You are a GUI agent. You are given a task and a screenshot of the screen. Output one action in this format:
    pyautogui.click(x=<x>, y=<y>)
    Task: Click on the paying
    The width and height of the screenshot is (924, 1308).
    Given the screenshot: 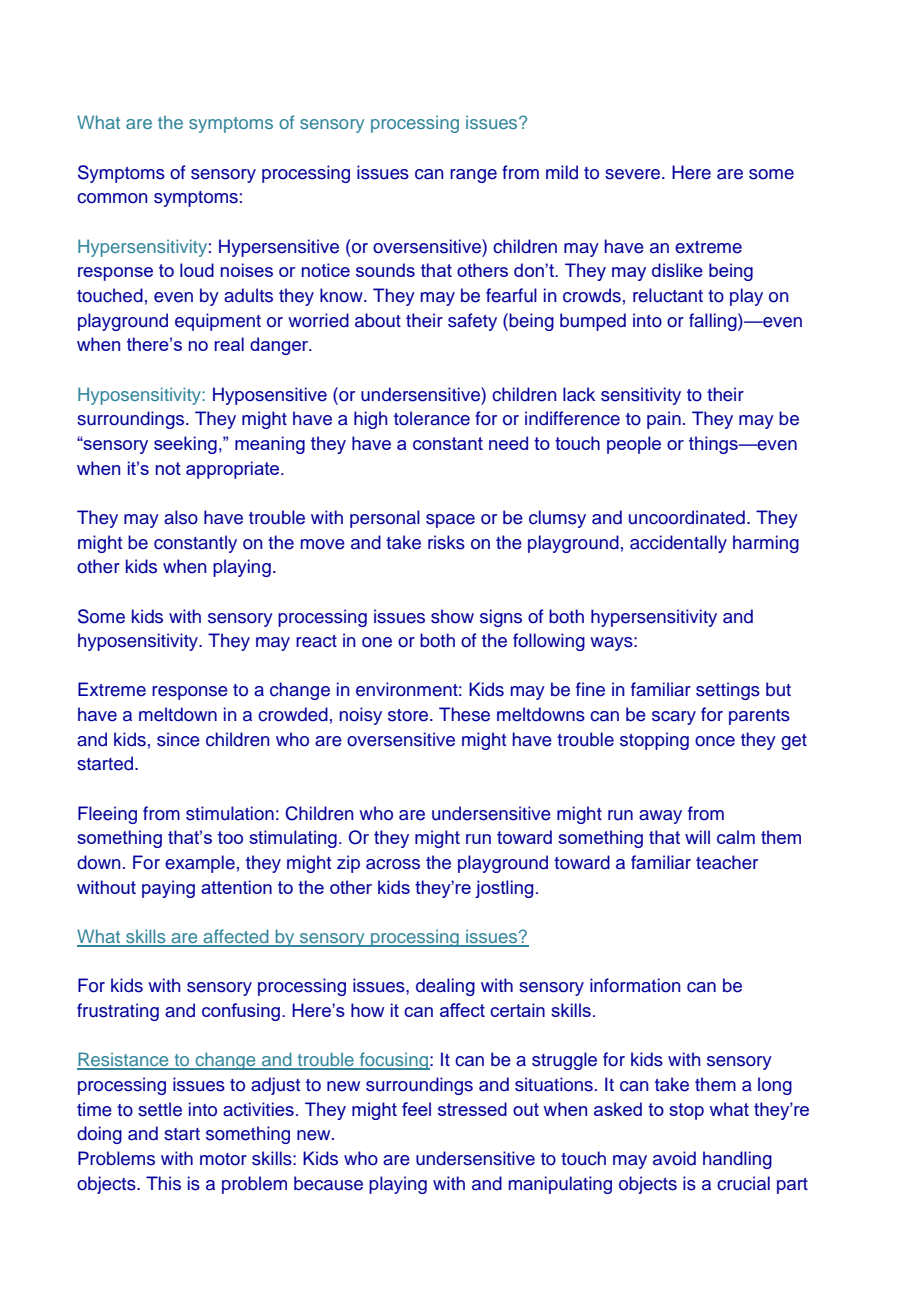 What is the action you would take?
    pyautogui.click(x=168, y=889)
